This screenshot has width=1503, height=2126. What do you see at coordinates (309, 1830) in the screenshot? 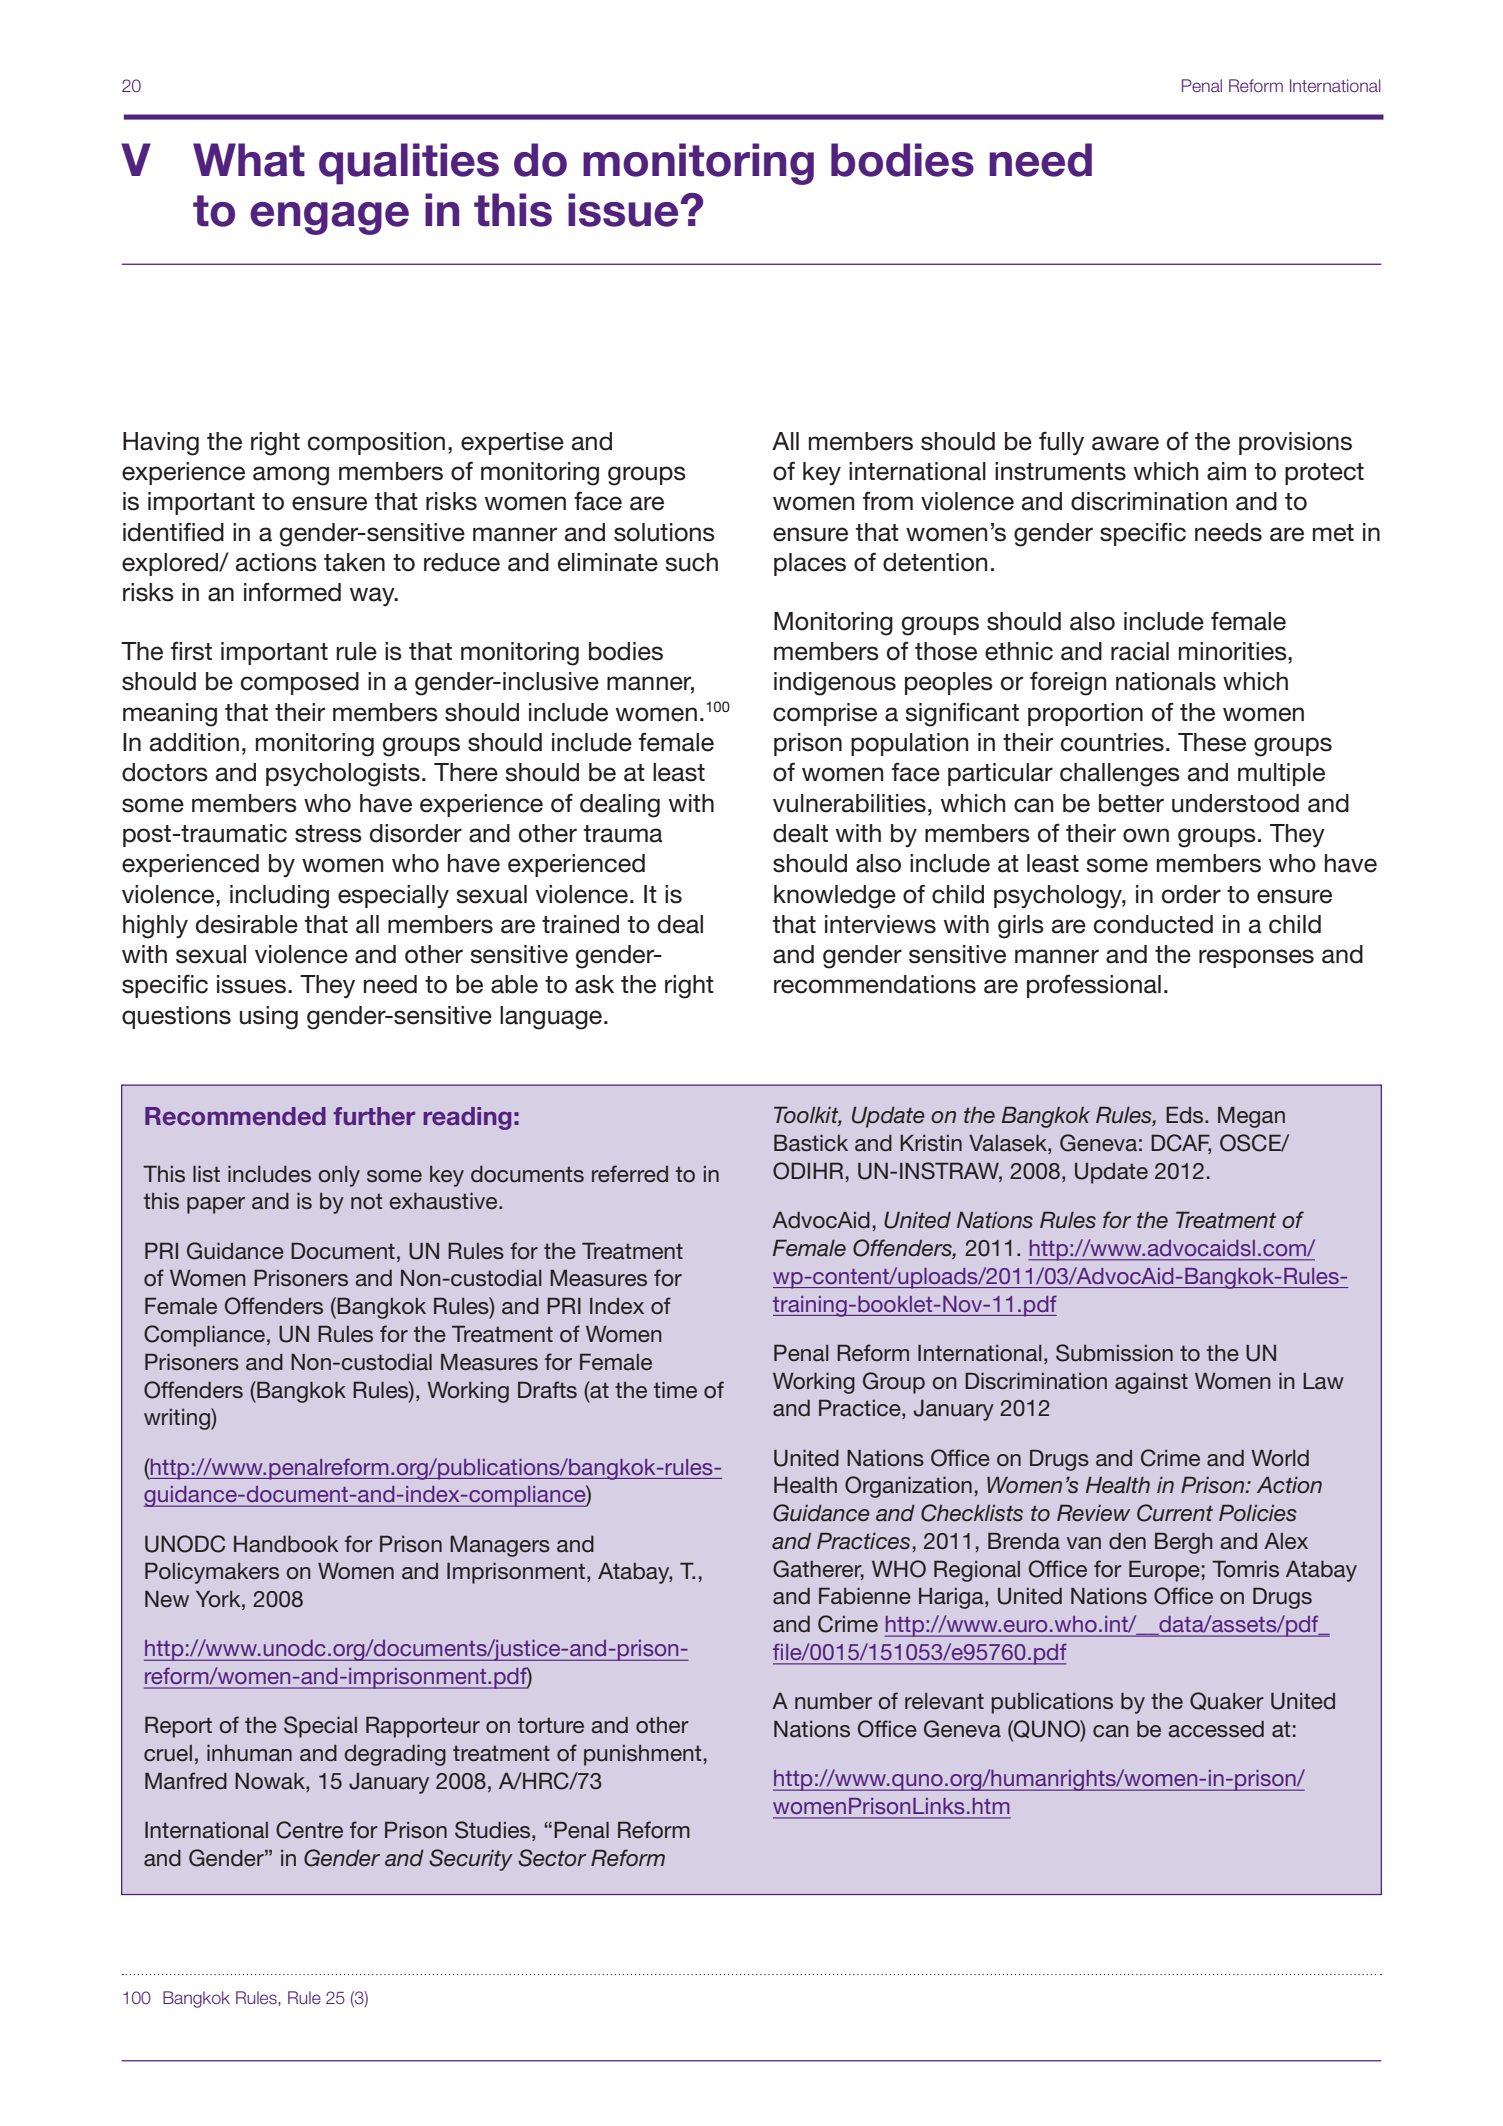
I see `Centre` at bounding box center [309, 1830].
